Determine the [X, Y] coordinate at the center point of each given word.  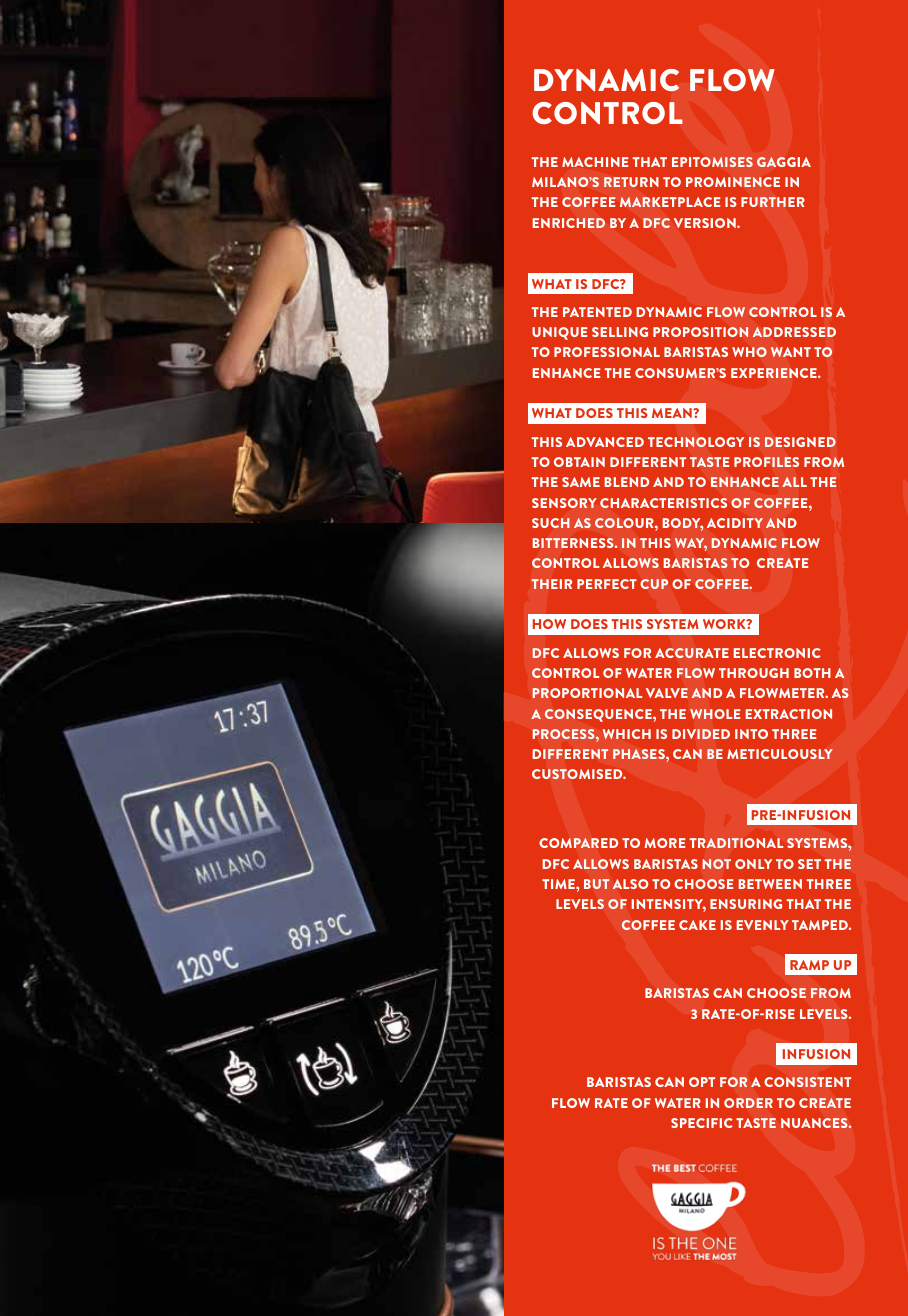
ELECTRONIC [777, 653]
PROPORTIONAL [587, 693]
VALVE [667, 693]
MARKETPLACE [670, 202]
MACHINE [595, 162]
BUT [596, 884]
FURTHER [773, 202]
